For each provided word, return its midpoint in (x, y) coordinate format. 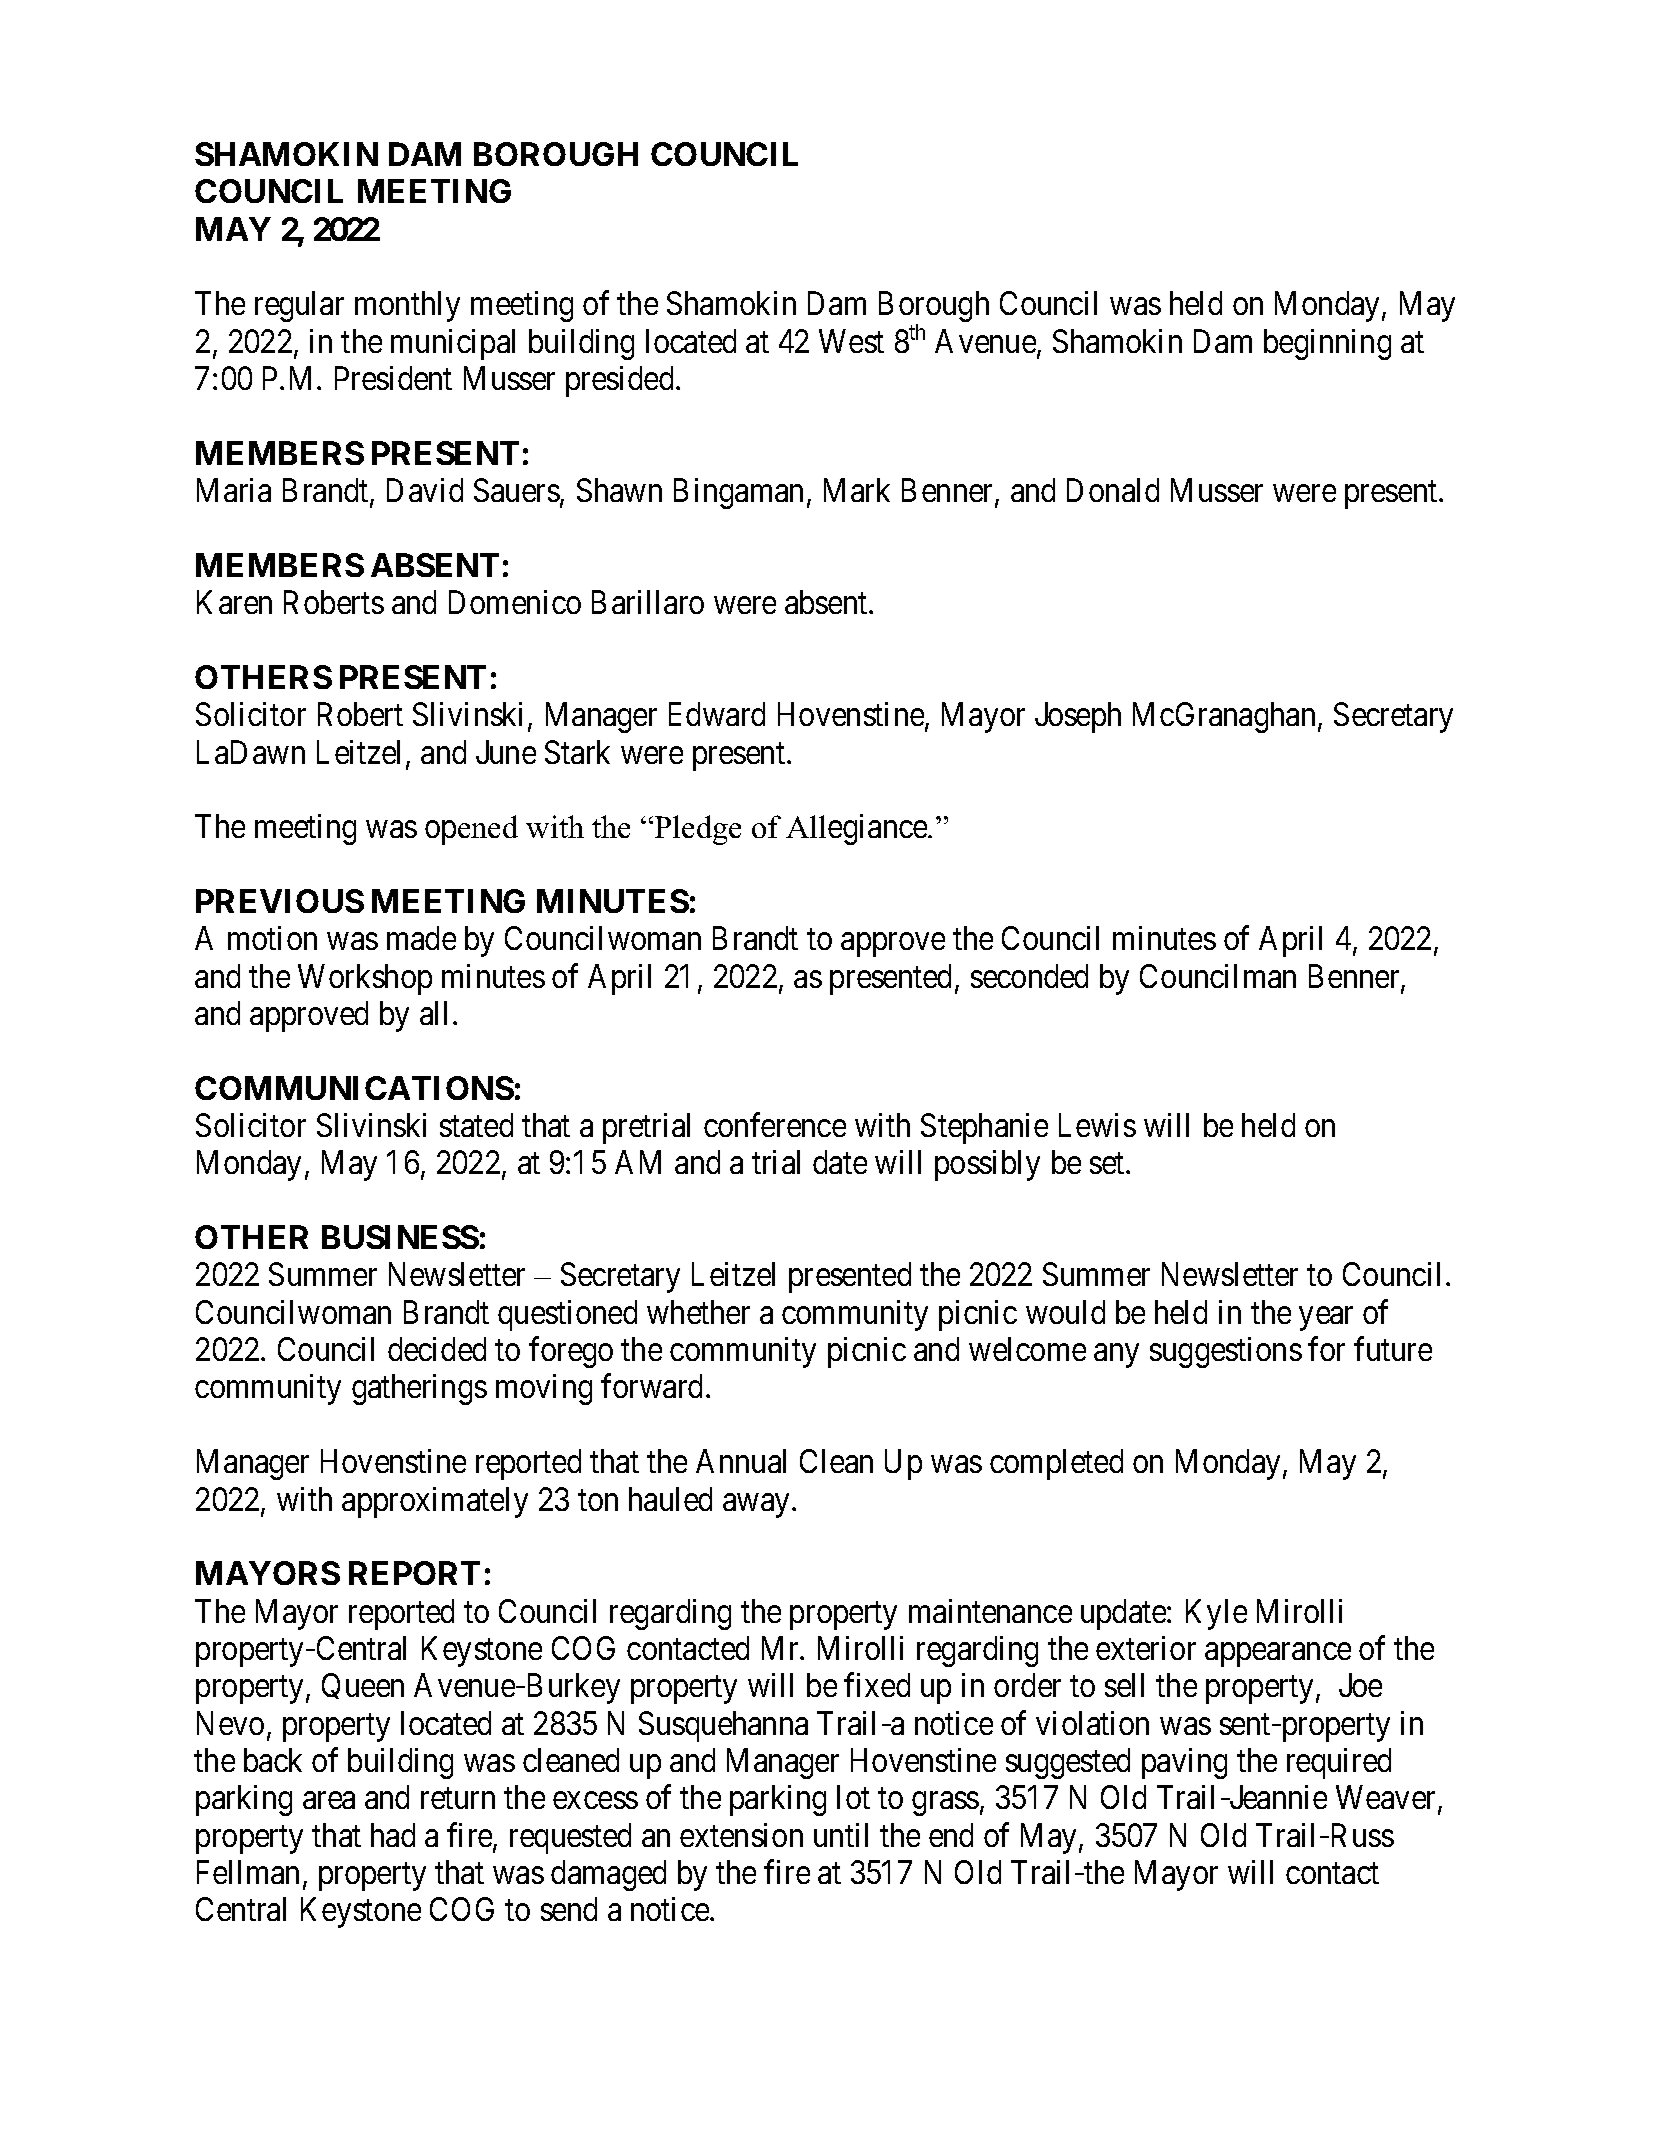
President (393, 378)
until (841, 1835)
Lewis (1097, 1125)
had (393, 1835)
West (851, 341)
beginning (1327, 344)
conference (775, 1125)
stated (476, 1125)
